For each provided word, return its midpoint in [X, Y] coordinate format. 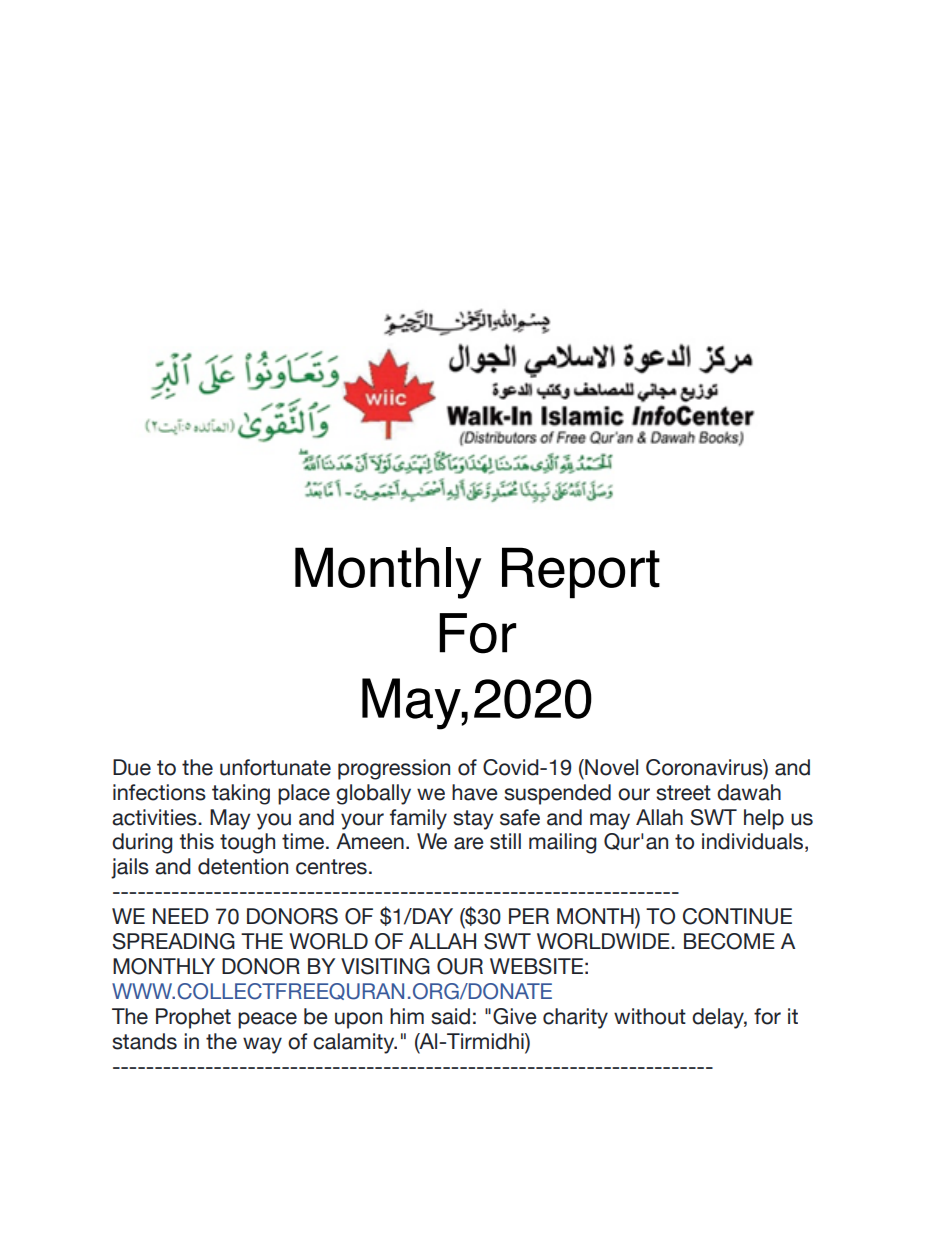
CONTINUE [737, 916]
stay [473, 820]
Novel [610, 767]
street [683, 793]
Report [581, 573]
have [475, 792]
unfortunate [275, 767]
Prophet [193, 1018]
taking [241, 794]
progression [394, 769]
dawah [749, 792]
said [450, 1016]
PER [529, 916]
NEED [181, 916]
